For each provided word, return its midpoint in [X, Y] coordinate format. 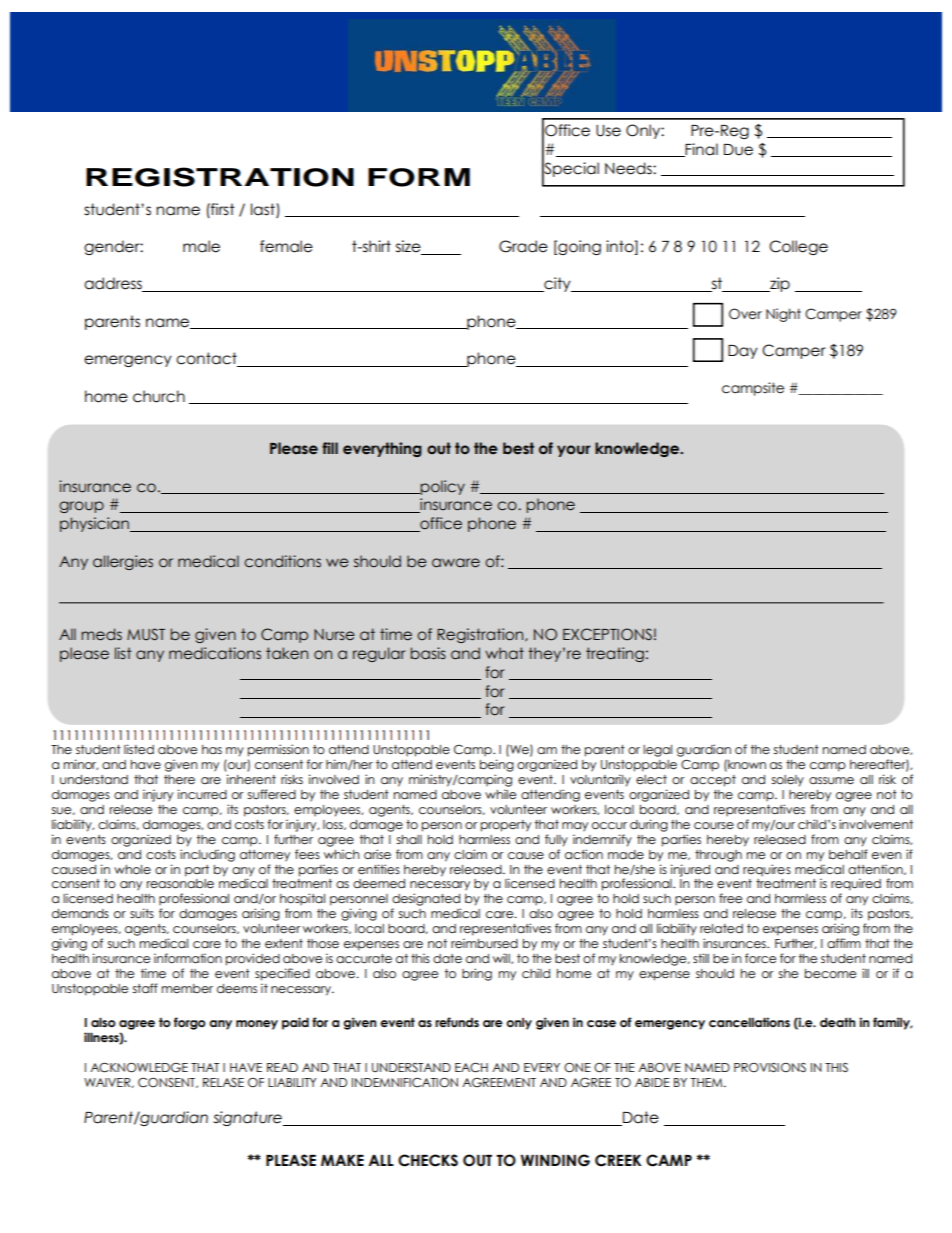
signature [248, 1118]
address [114, 284]
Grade [523, 246]
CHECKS [428, 1160]
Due [738, 150]
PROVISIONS [770, 1068]
